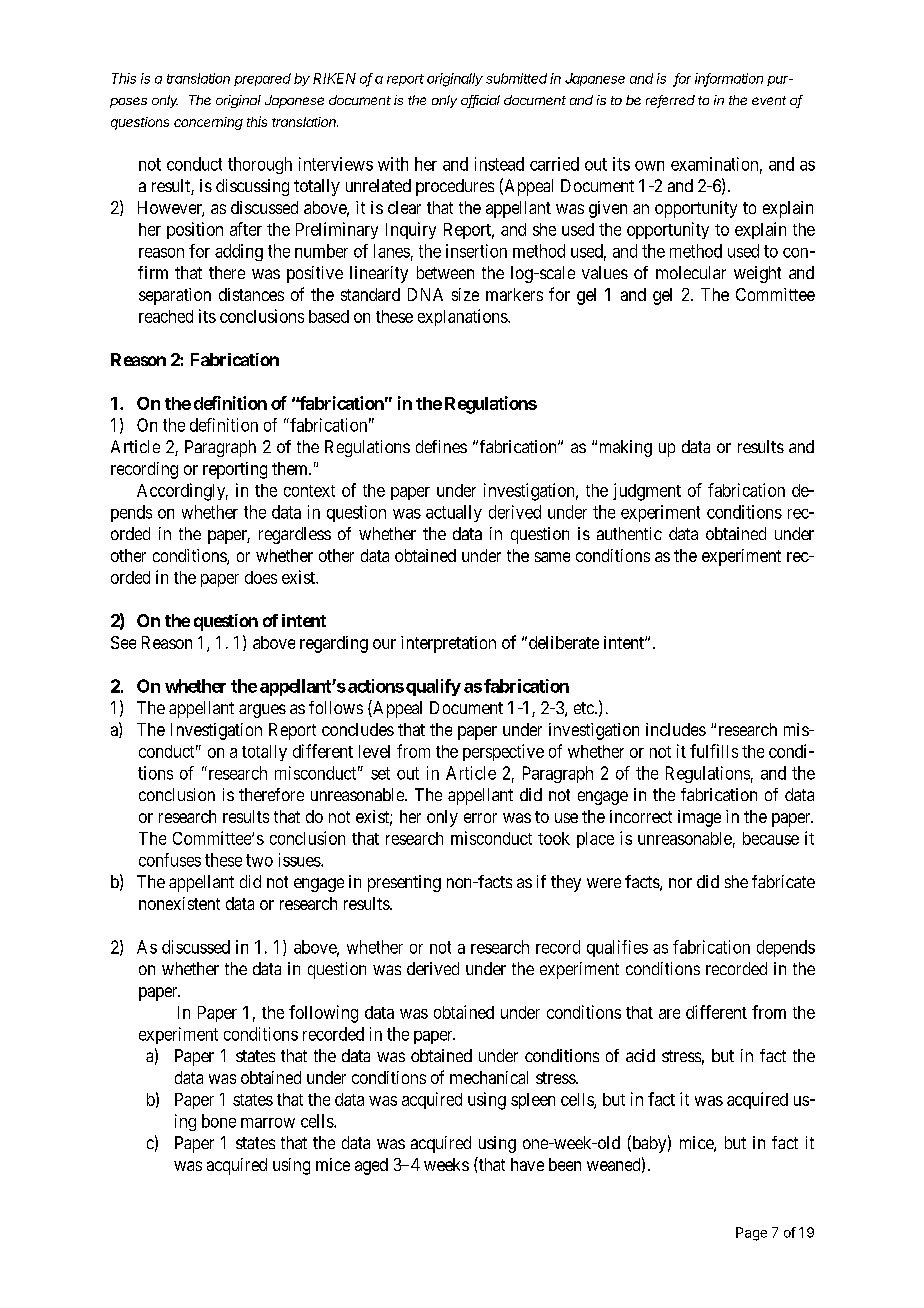 The image size is (924, 1308). I want to click on interpretation, so click(448, 644).
